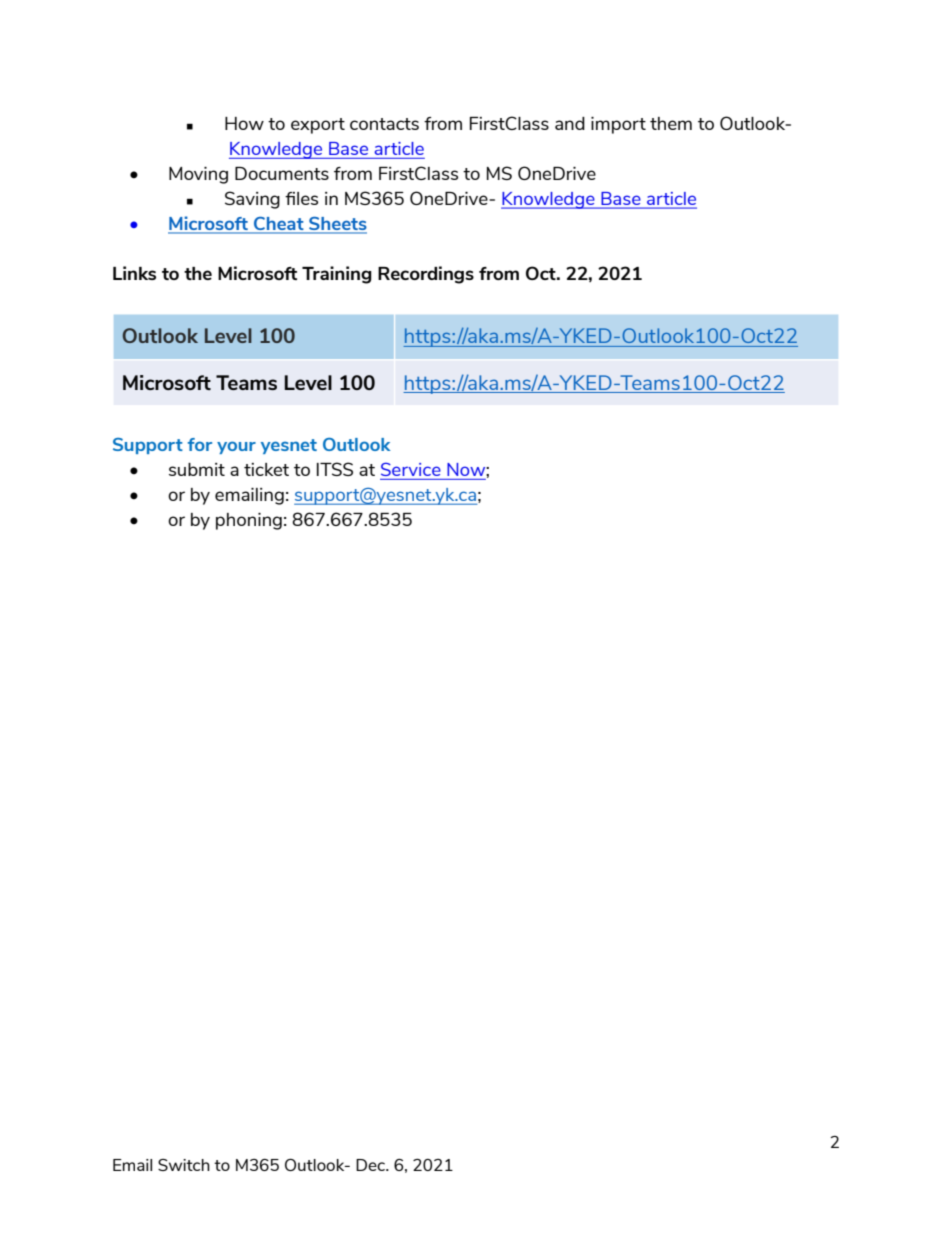 This screenshot has height=1233, width=952. Describe the element at coordinates (266, 469) in the screenshot. I see `ticket` at that location.
